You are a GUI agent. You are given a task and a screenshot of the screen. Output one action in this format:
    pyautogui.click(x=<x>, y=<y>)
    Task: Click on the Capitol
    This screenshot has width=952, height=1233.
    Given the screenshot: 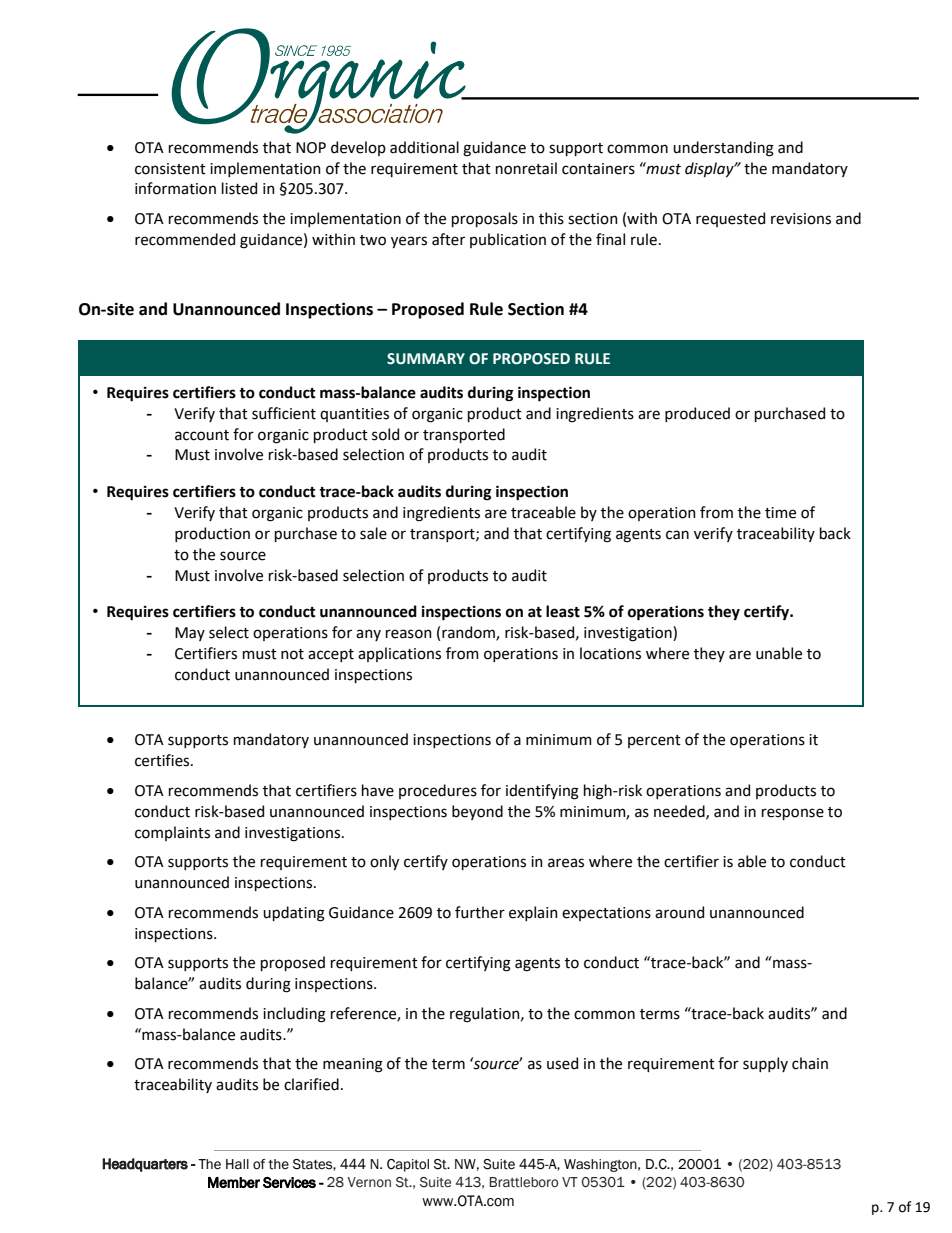 What is the action you would take?
    pyautogui.click(x=408, y=1165)
